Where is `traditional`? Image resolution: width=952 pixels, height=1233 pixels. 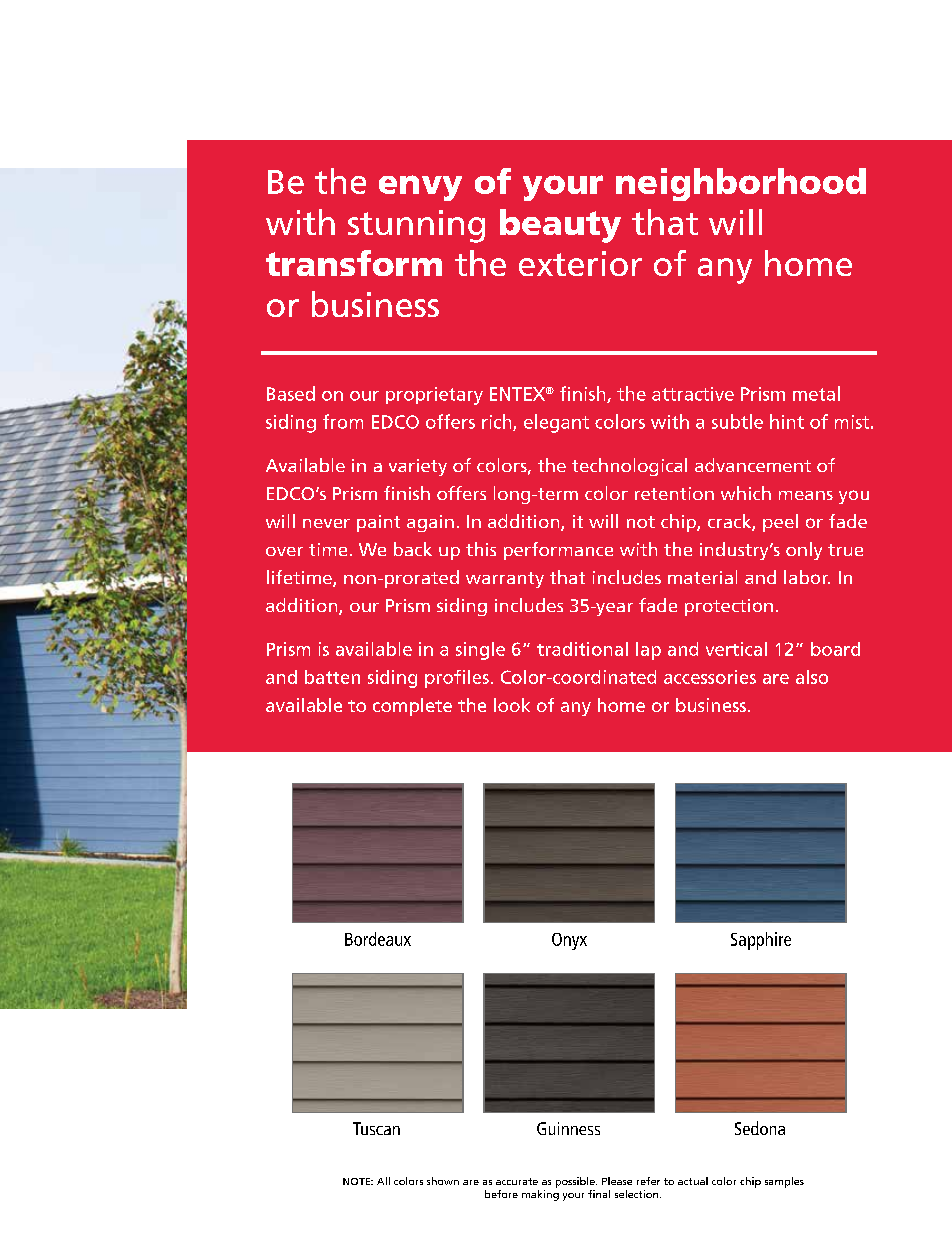
traditional is located at coordinates (582, 649).
